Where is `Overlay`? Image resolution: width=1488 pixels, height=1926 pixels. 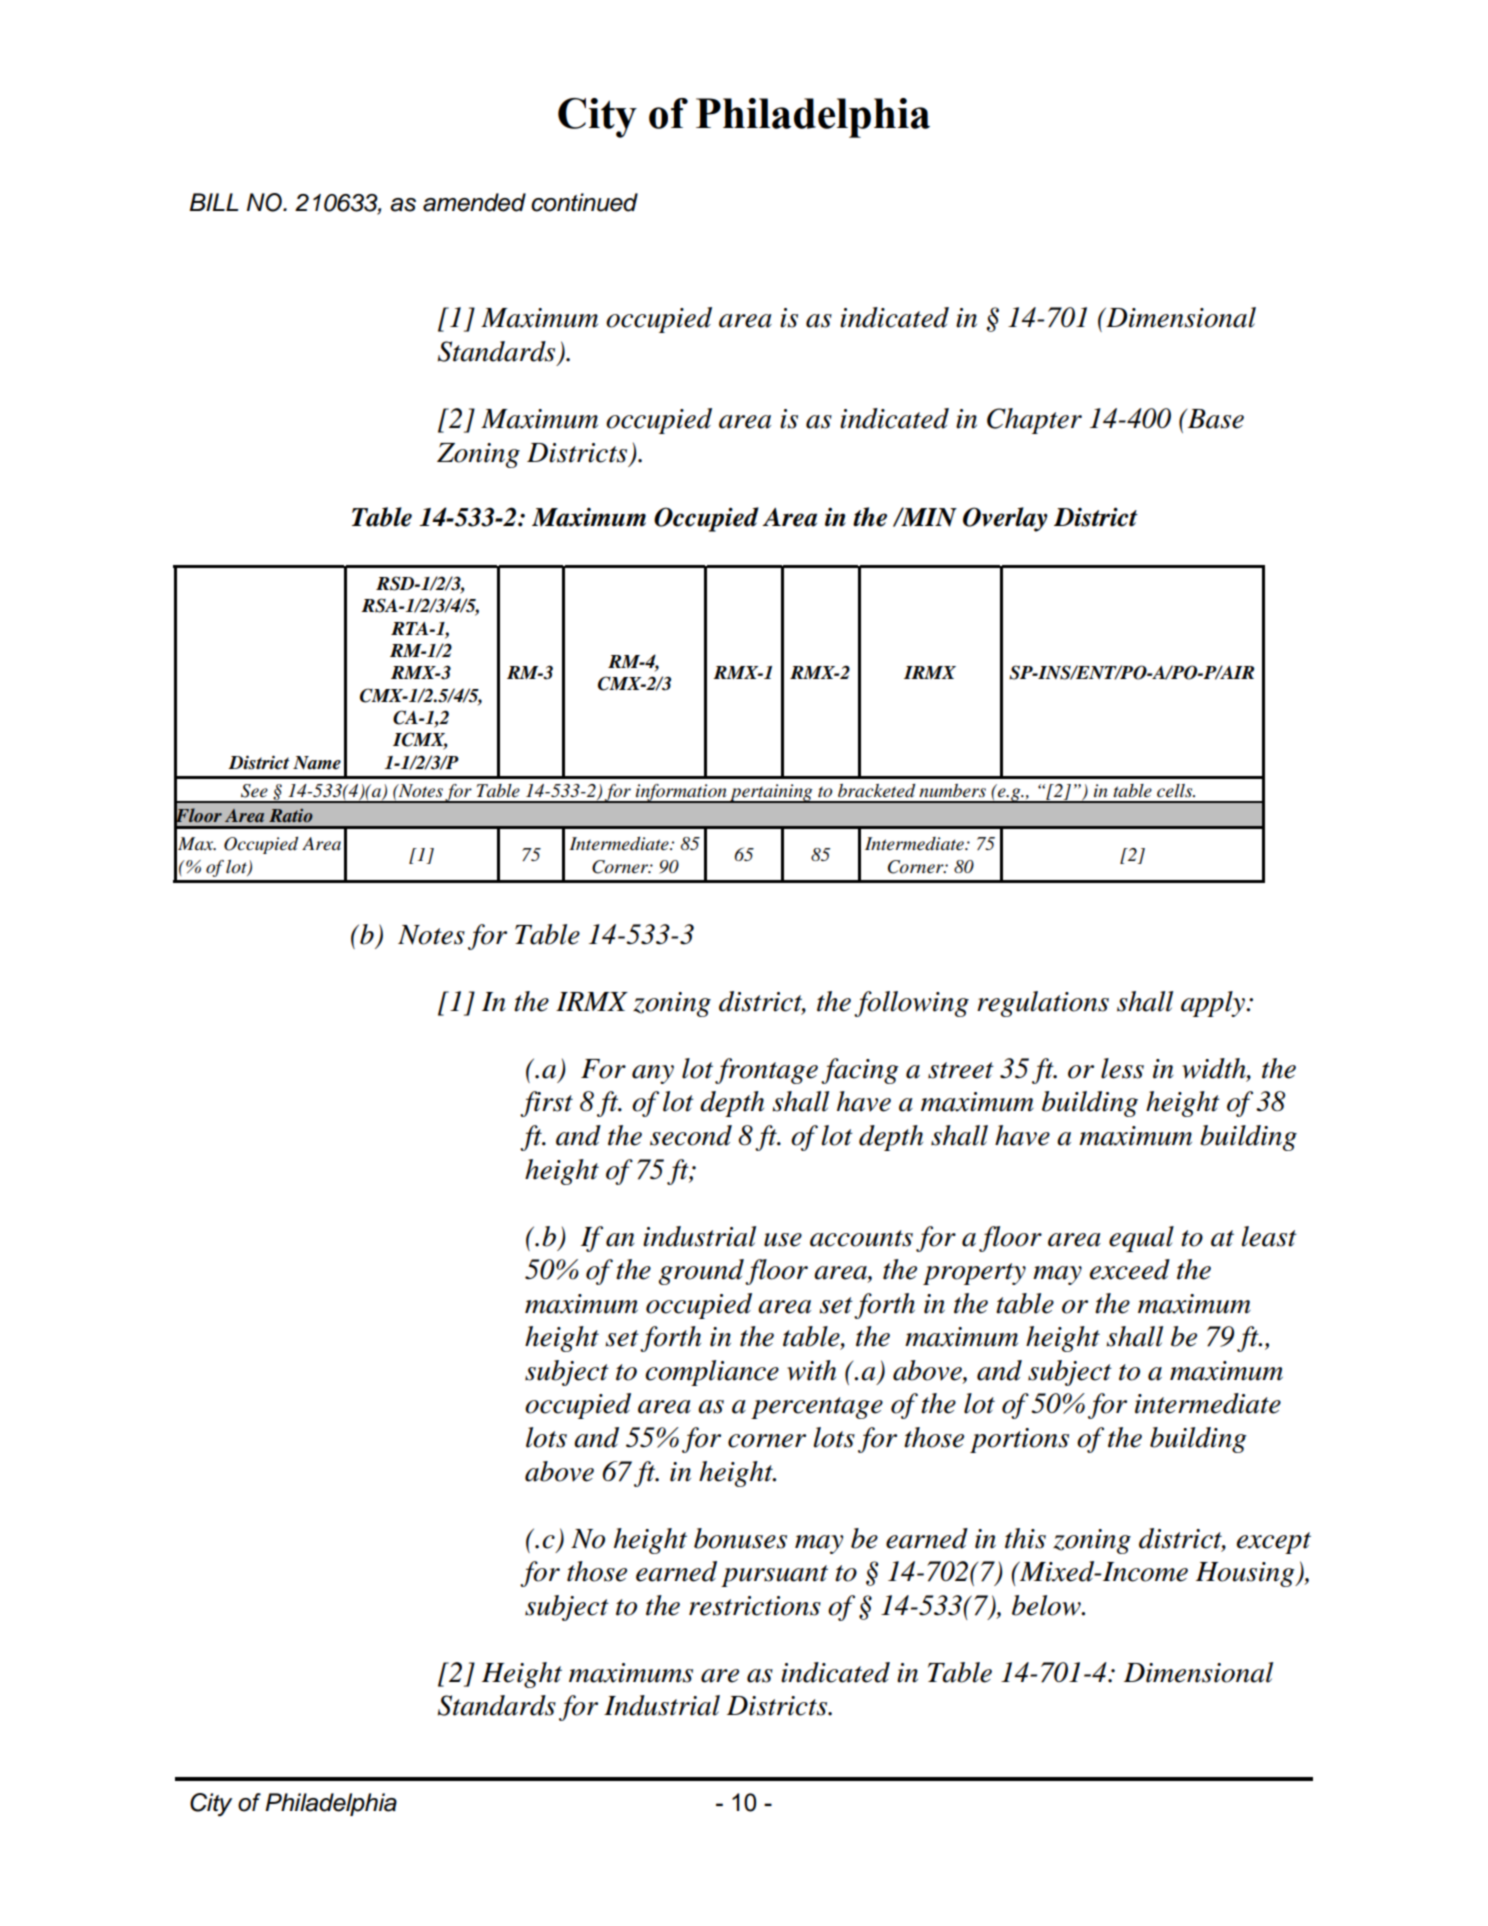
Overlay is located at coordinates (1005, 519).
